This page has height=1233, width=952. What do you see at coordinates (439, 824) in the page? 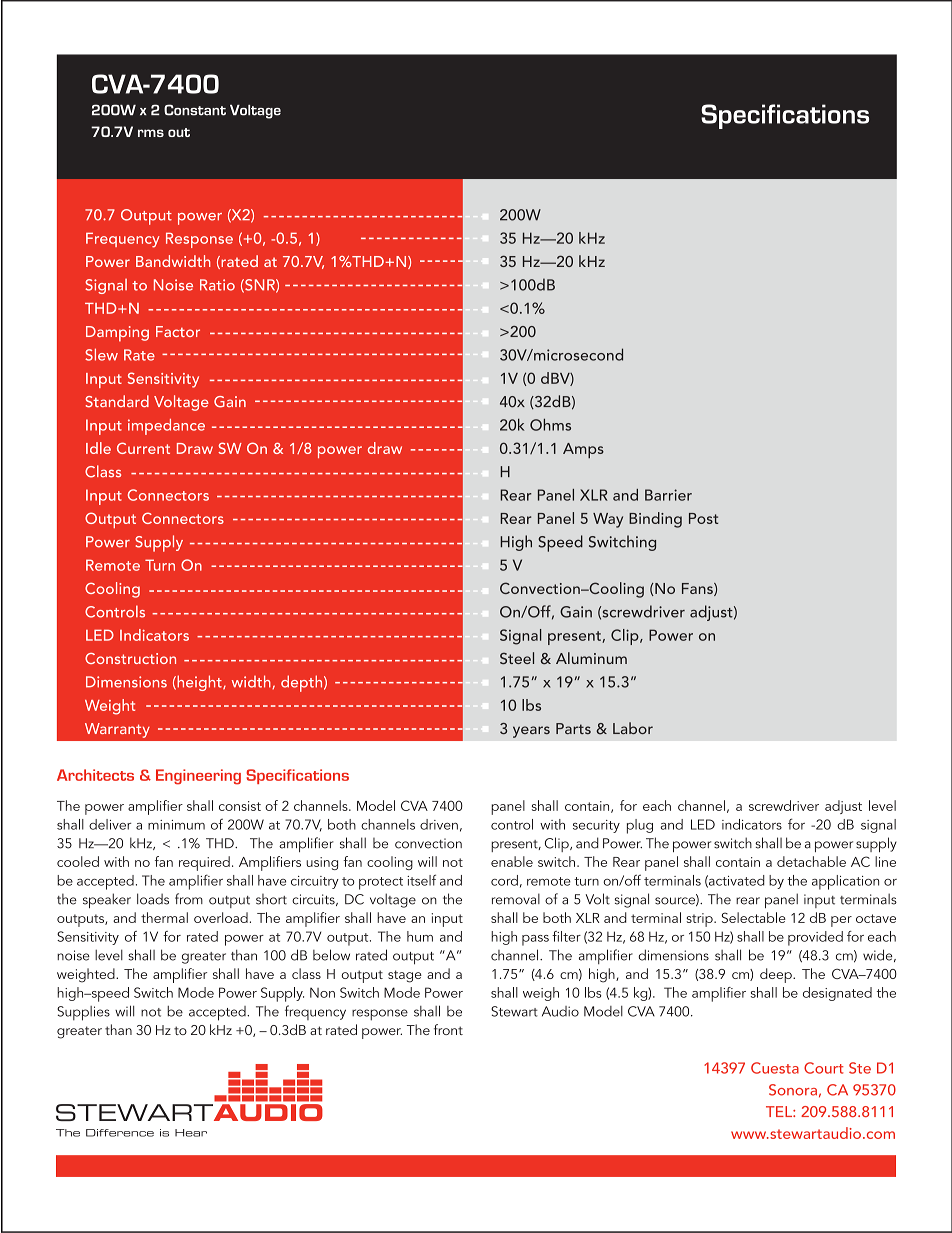
I see `driven` at bounding box center [439, 824].
